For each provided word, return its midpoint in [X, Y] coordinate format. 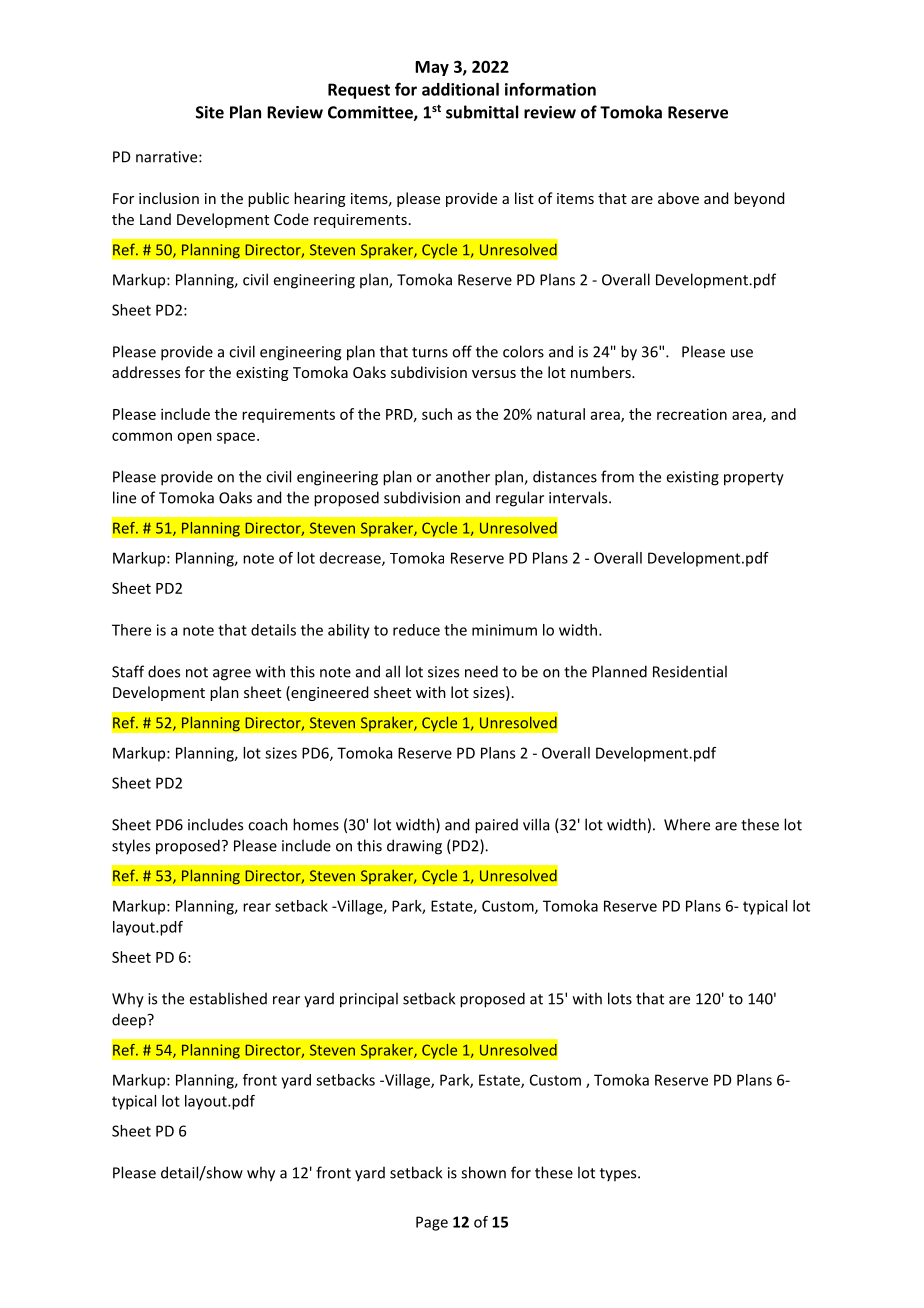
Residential [690, 671]
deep [130, 1021]
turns [430, 352]
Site [210, 112]
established [228, 998]
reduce [416, 630]
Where [687, 824]
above [678, 198]
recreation [692, 414]
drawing [414, 847]
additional [460, 89]
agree [232, 675]
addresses [146, 372]
